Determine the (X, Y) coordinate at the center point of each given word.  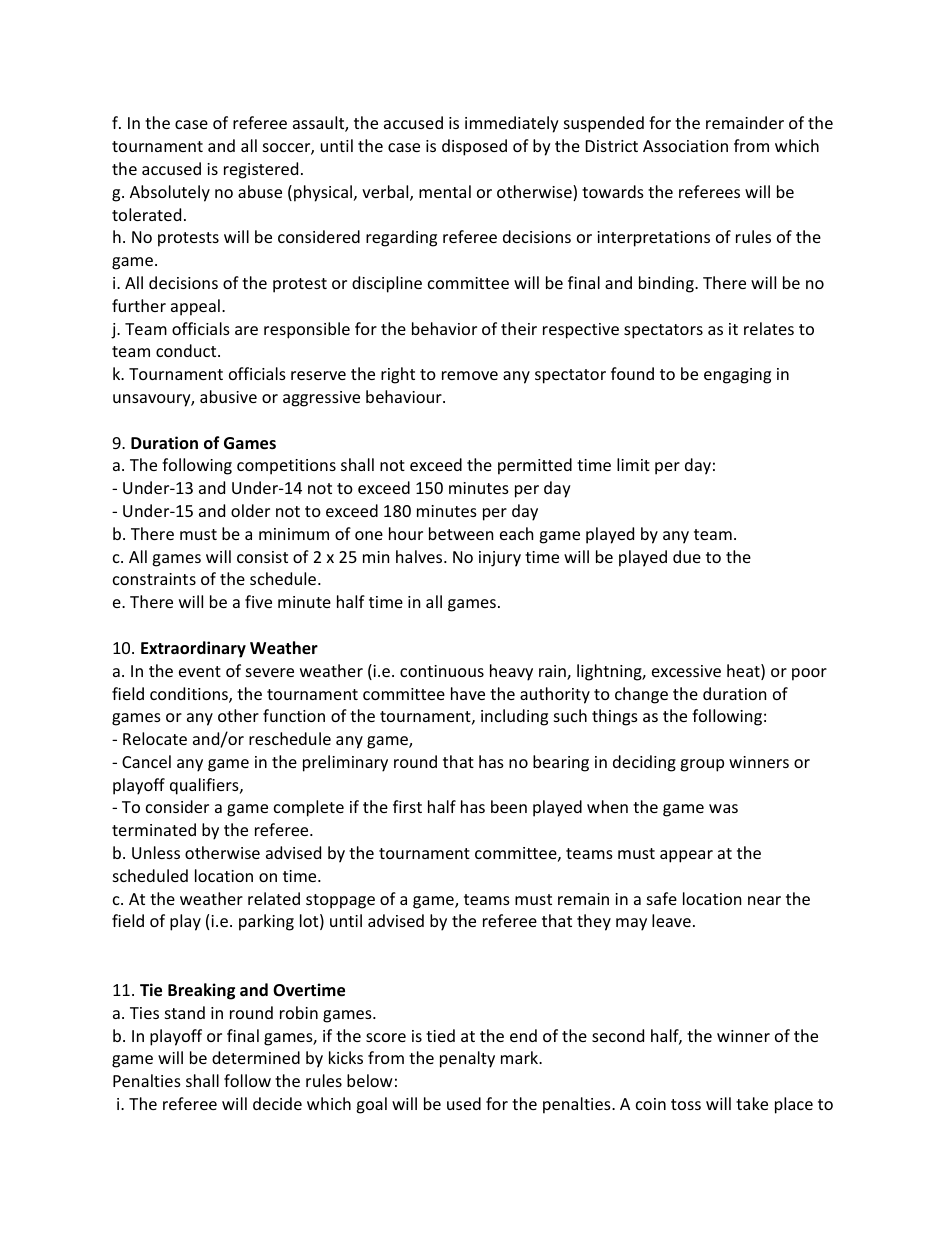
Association (685, 146)
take (752, 1103)
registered (261, 170)
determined (256, 1057)
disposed (474, 147)
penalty (467, 1059)
